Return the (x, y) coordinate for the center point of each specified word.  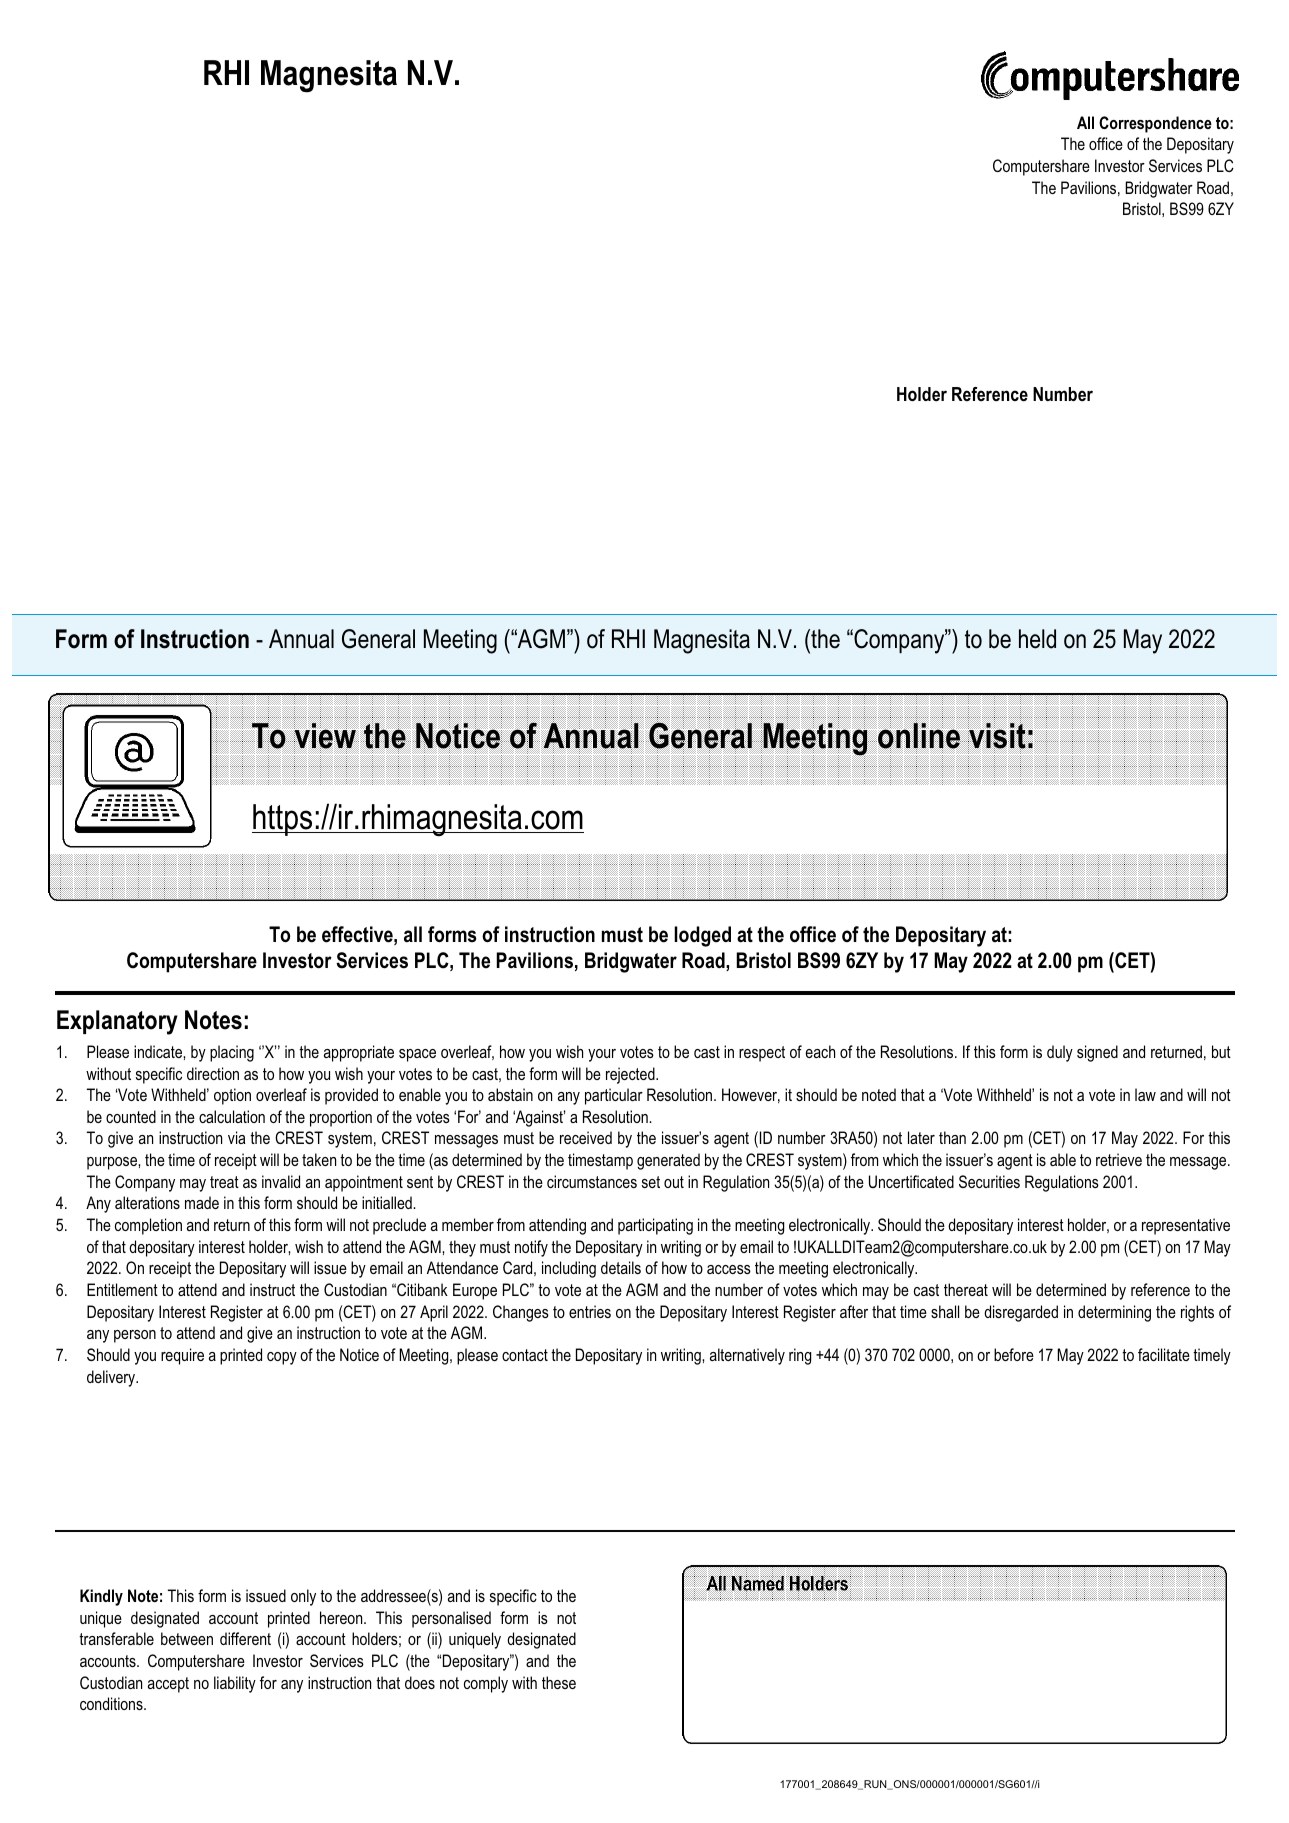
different (245, 1638)
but (1221, 1051)
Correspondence (1155, 124)
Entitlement (122, 1289)
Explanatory (117, 1022)
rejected (631, 1075)
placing (232, 1053)
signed (1097, 1053)
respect (762, 1054)
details (621, 1267)
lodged (702, 936)
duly (1060, 1053)
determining (1114, 1313)
